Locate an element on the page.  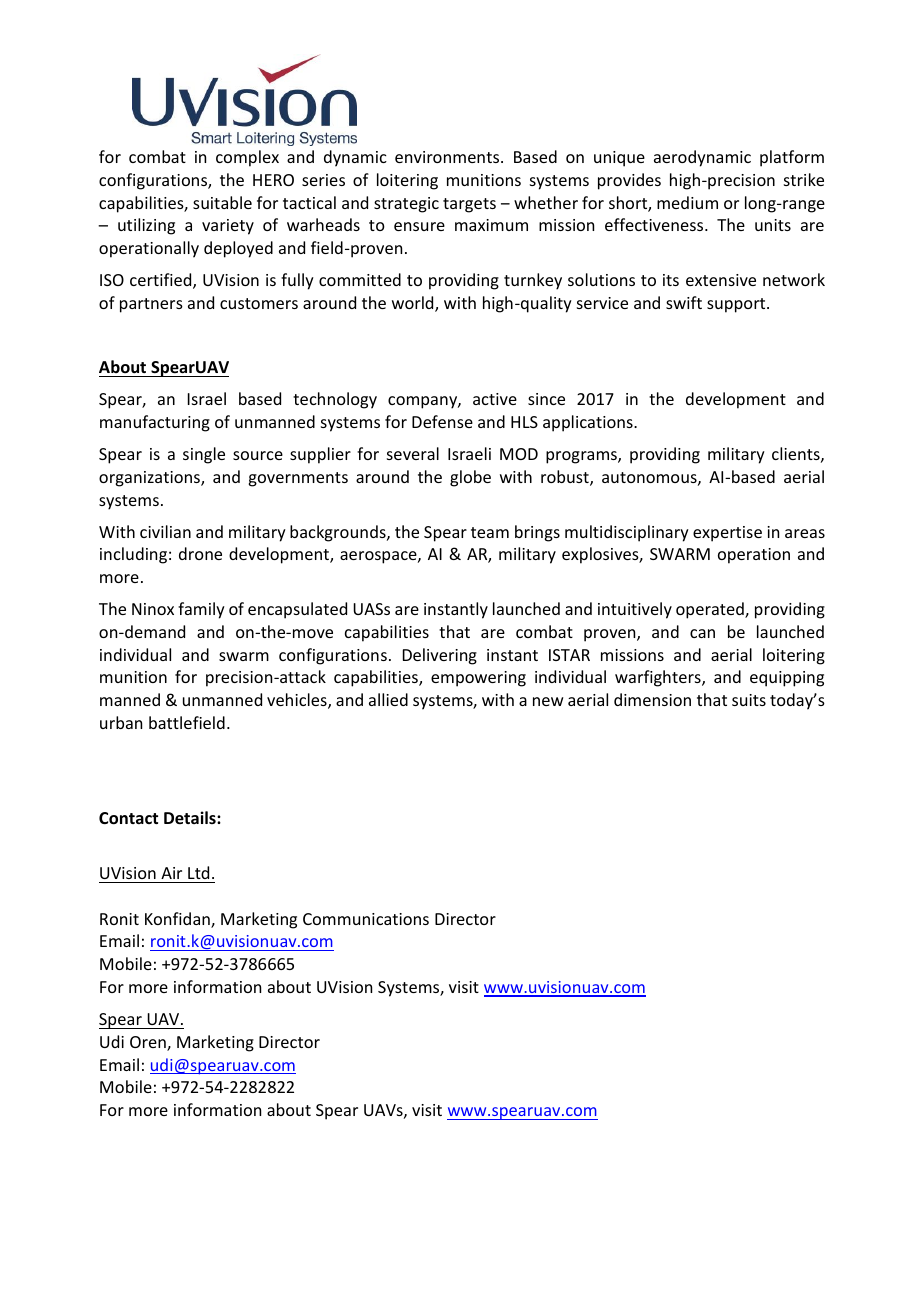
Oren is located at coordinates (149, 1043).
